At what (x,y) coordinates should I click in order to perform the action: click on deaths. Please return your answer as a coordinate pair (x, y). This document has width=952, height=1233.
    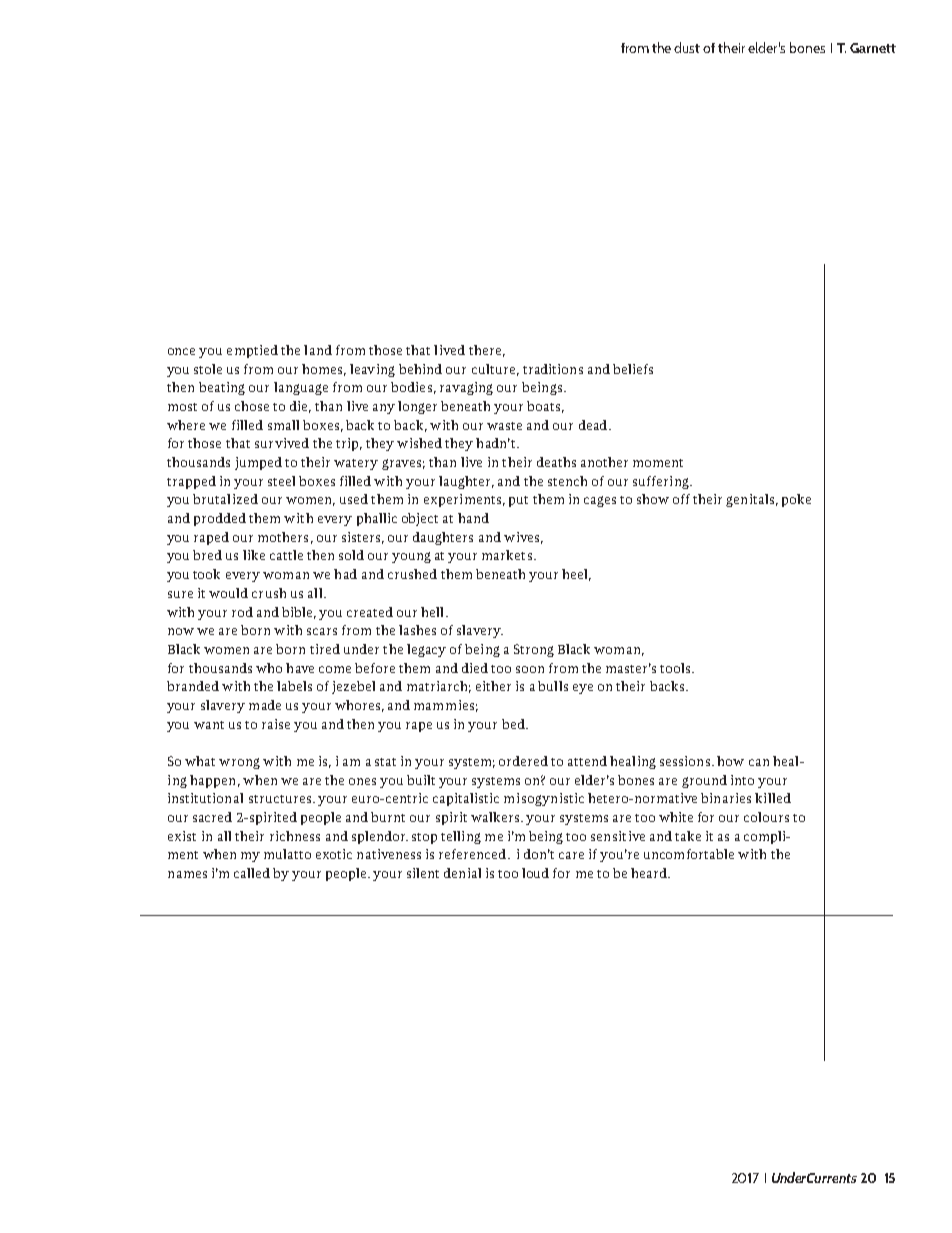
    Looking at the image, I should click on (556, 462).
